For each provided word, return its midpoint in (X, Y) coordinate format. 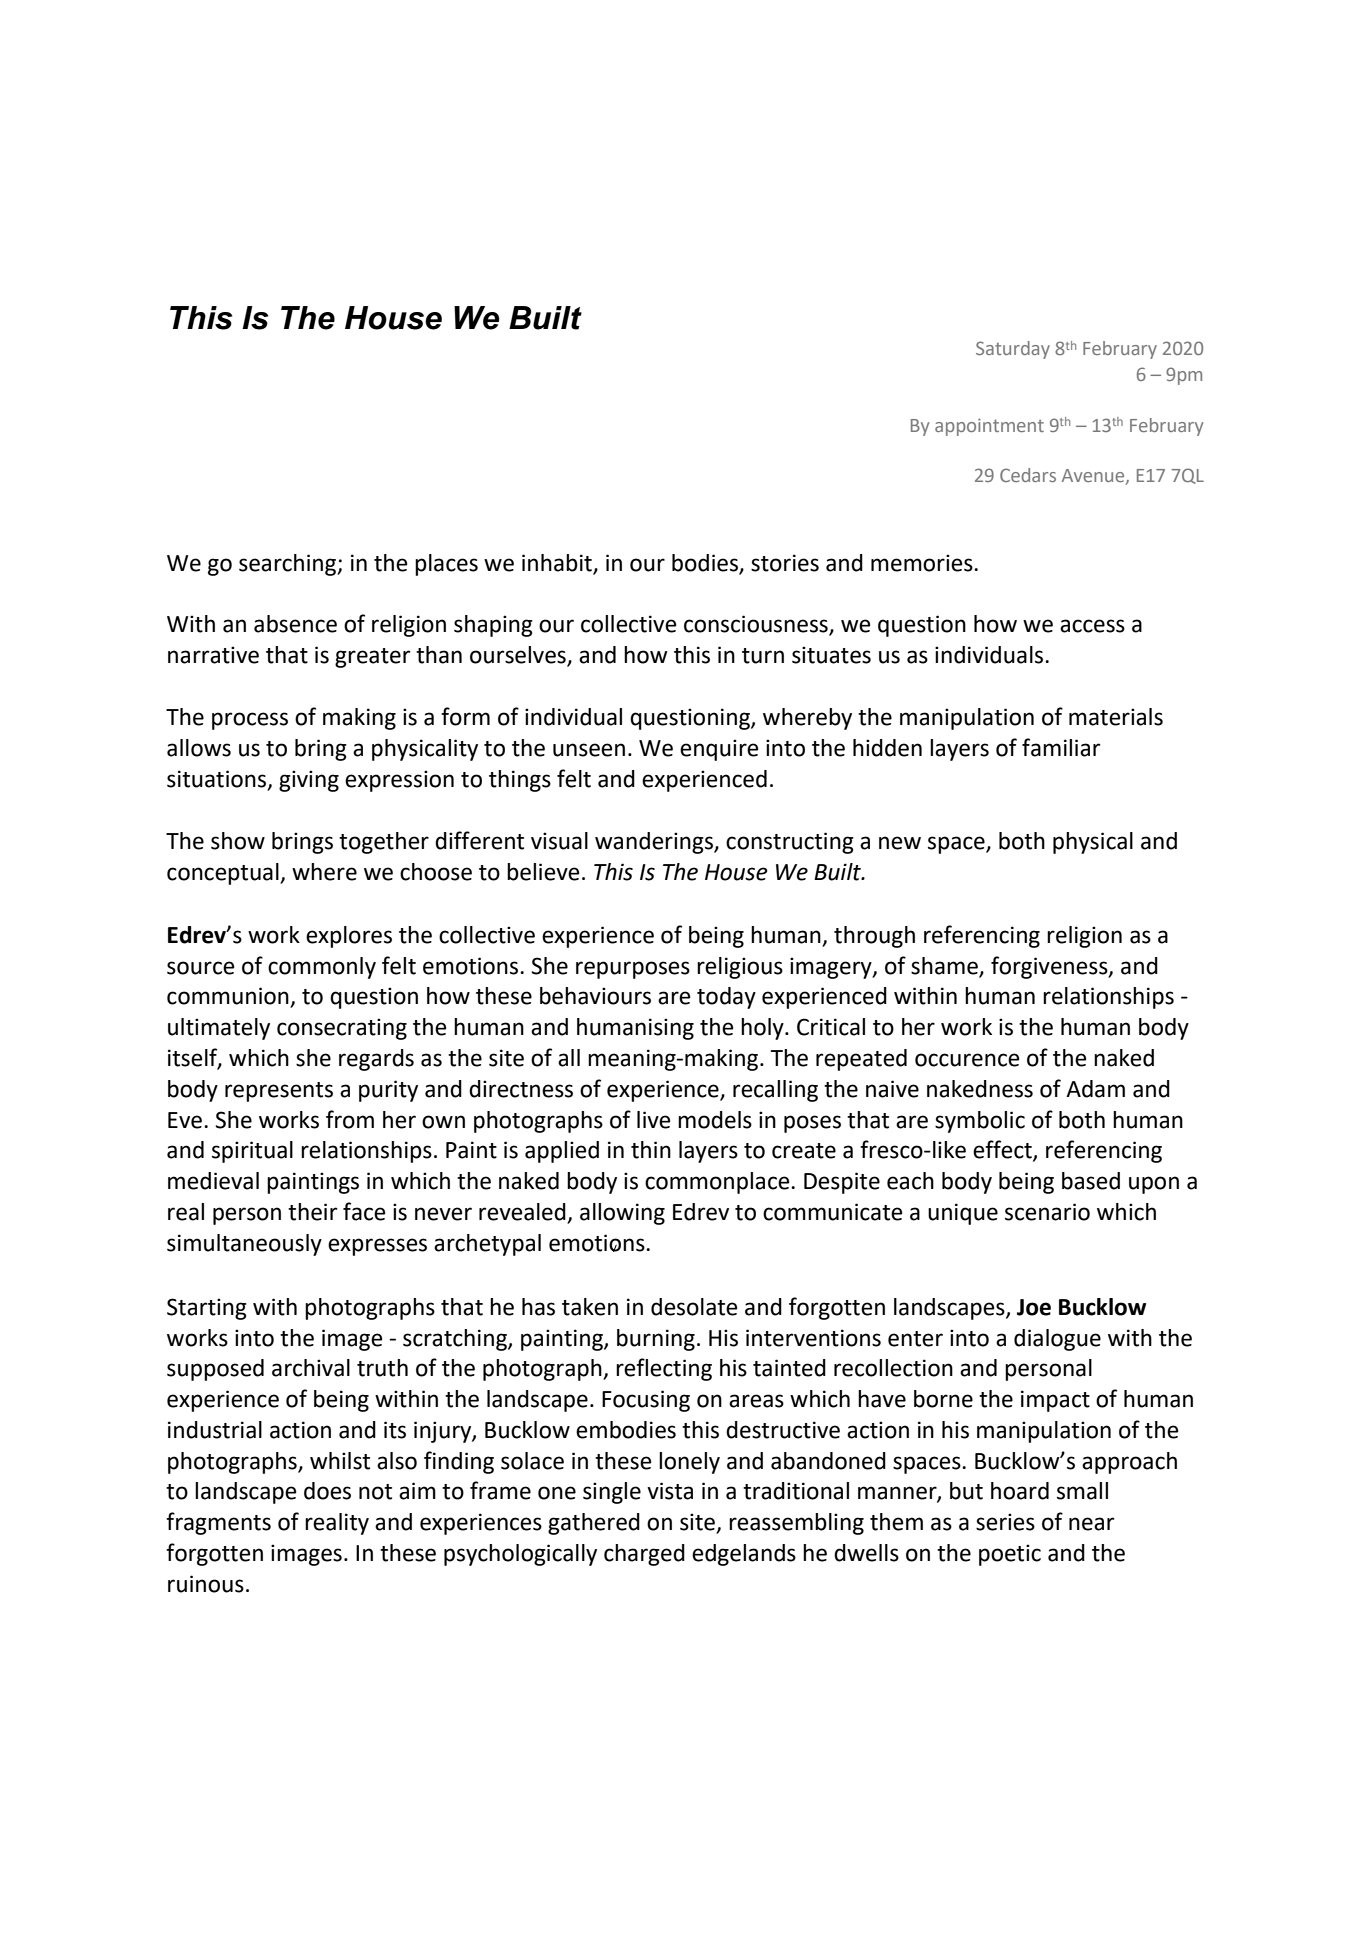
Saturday (1013, 350)
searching (289, 565)
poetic (1010, 1555)
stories (785, 563)
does (327, 1491)
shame (944, 966)
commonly (322, 968)
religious (740, 968)
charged (644, 1555)
